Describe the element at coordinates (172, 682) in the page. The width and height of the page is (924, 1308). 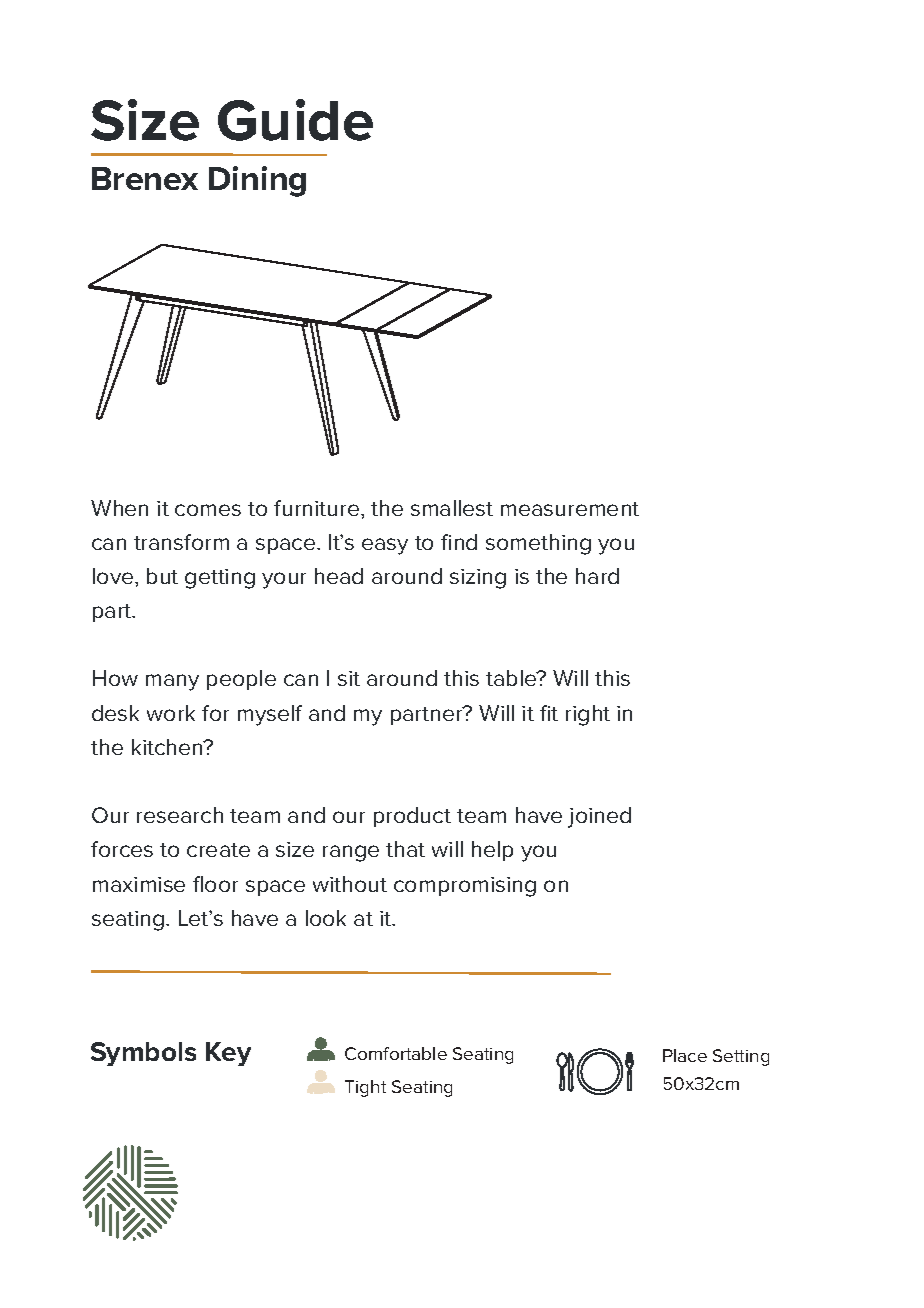
I see `many` at that location.
